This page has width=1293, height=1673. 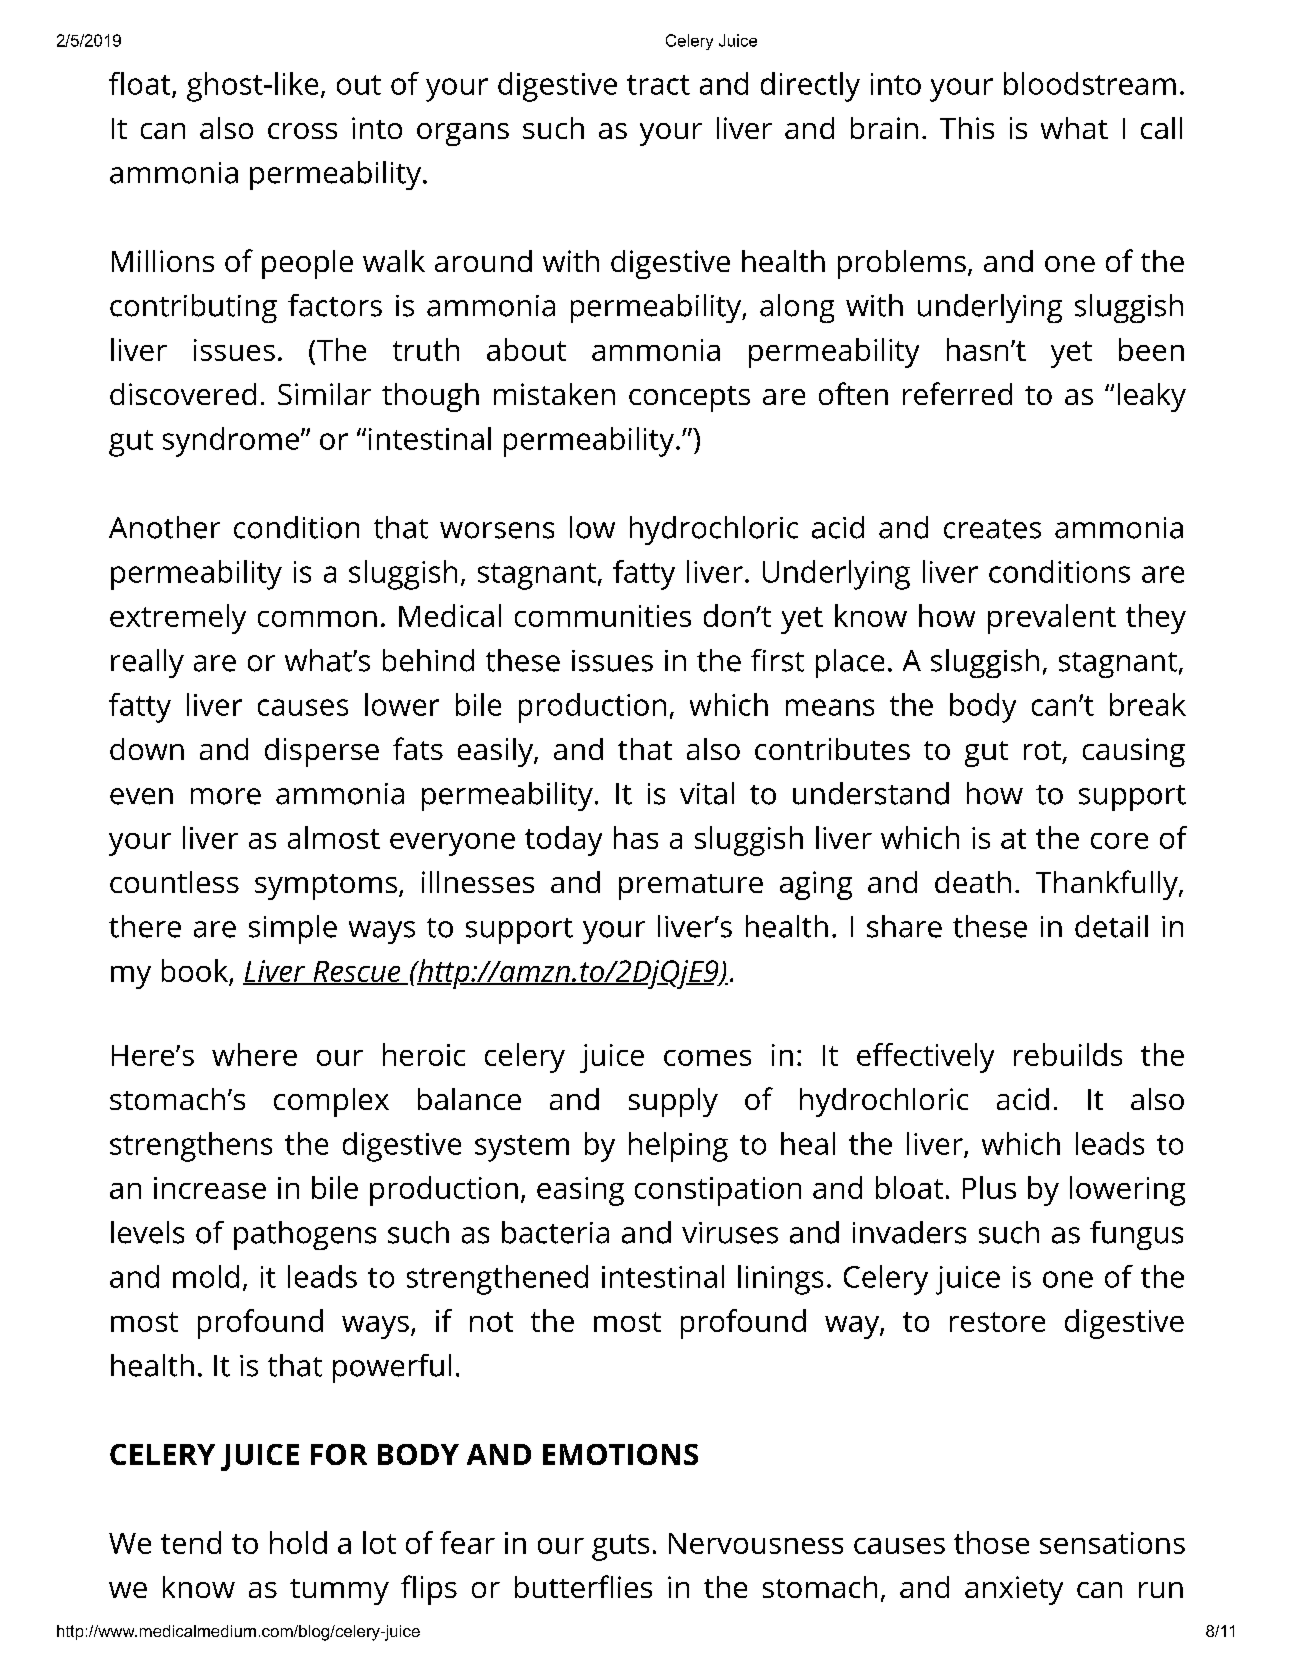 I want to click on more, so click(x=226, y=796).
